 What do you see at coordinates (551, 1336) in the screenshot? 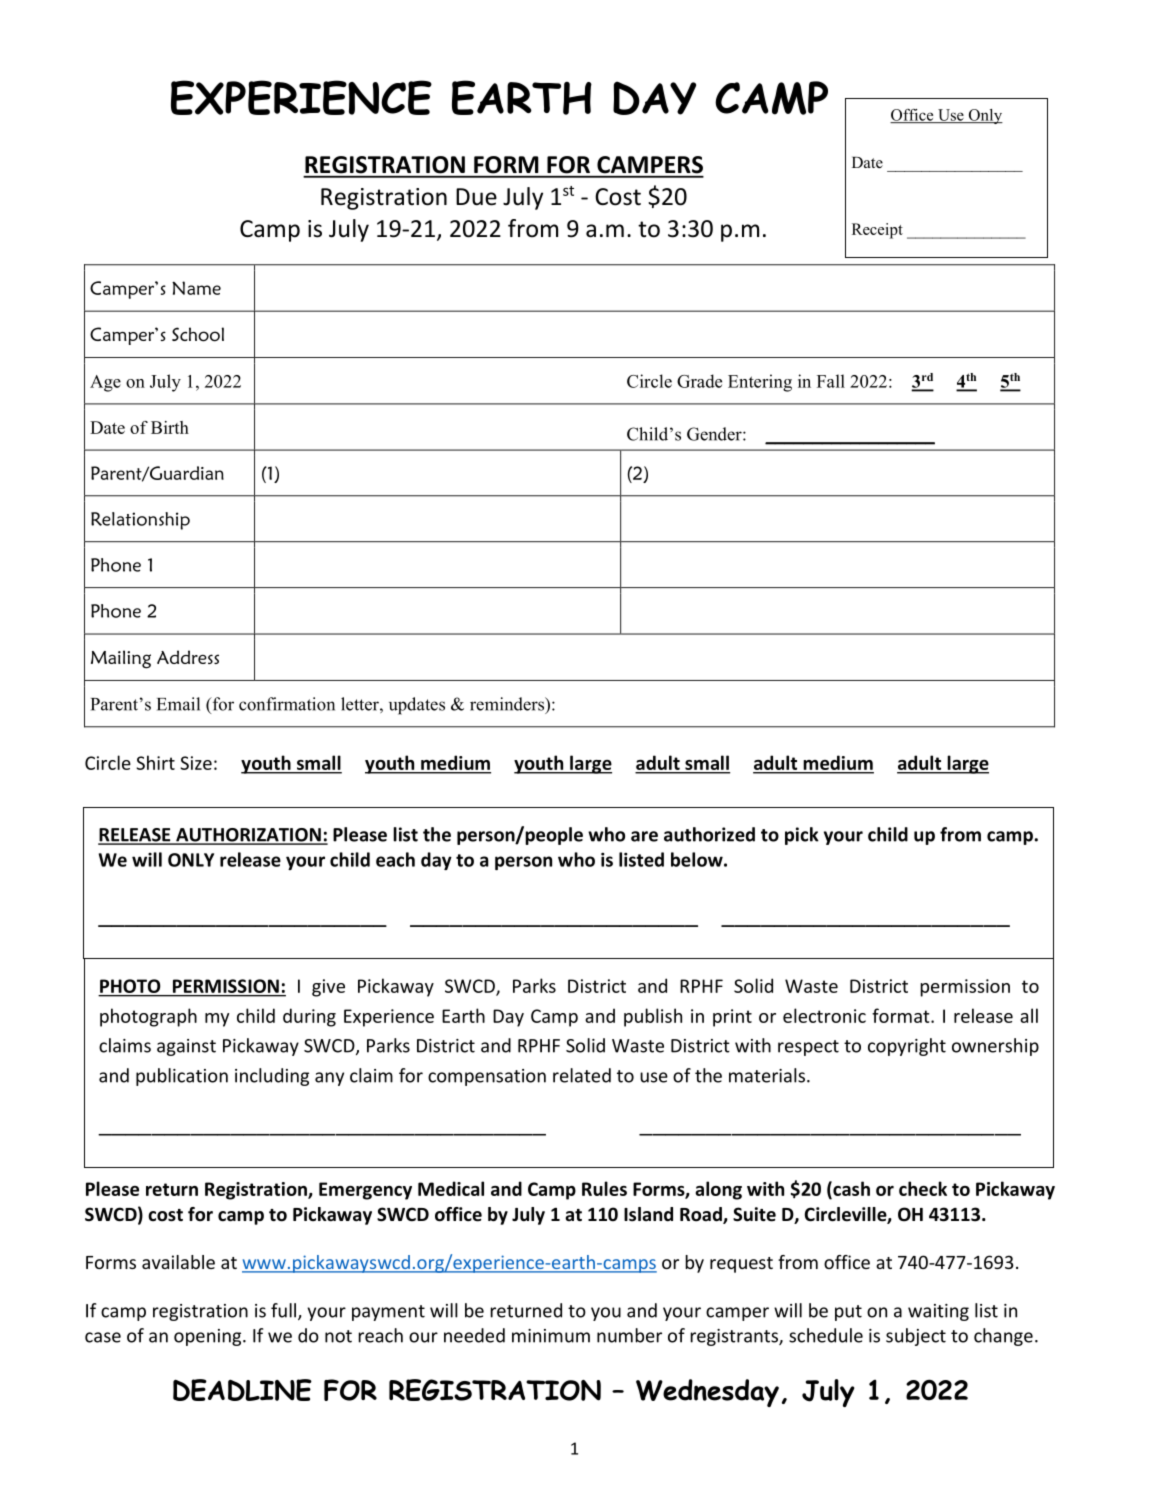
I see `minimum` at bounding box center [551, 1336].
